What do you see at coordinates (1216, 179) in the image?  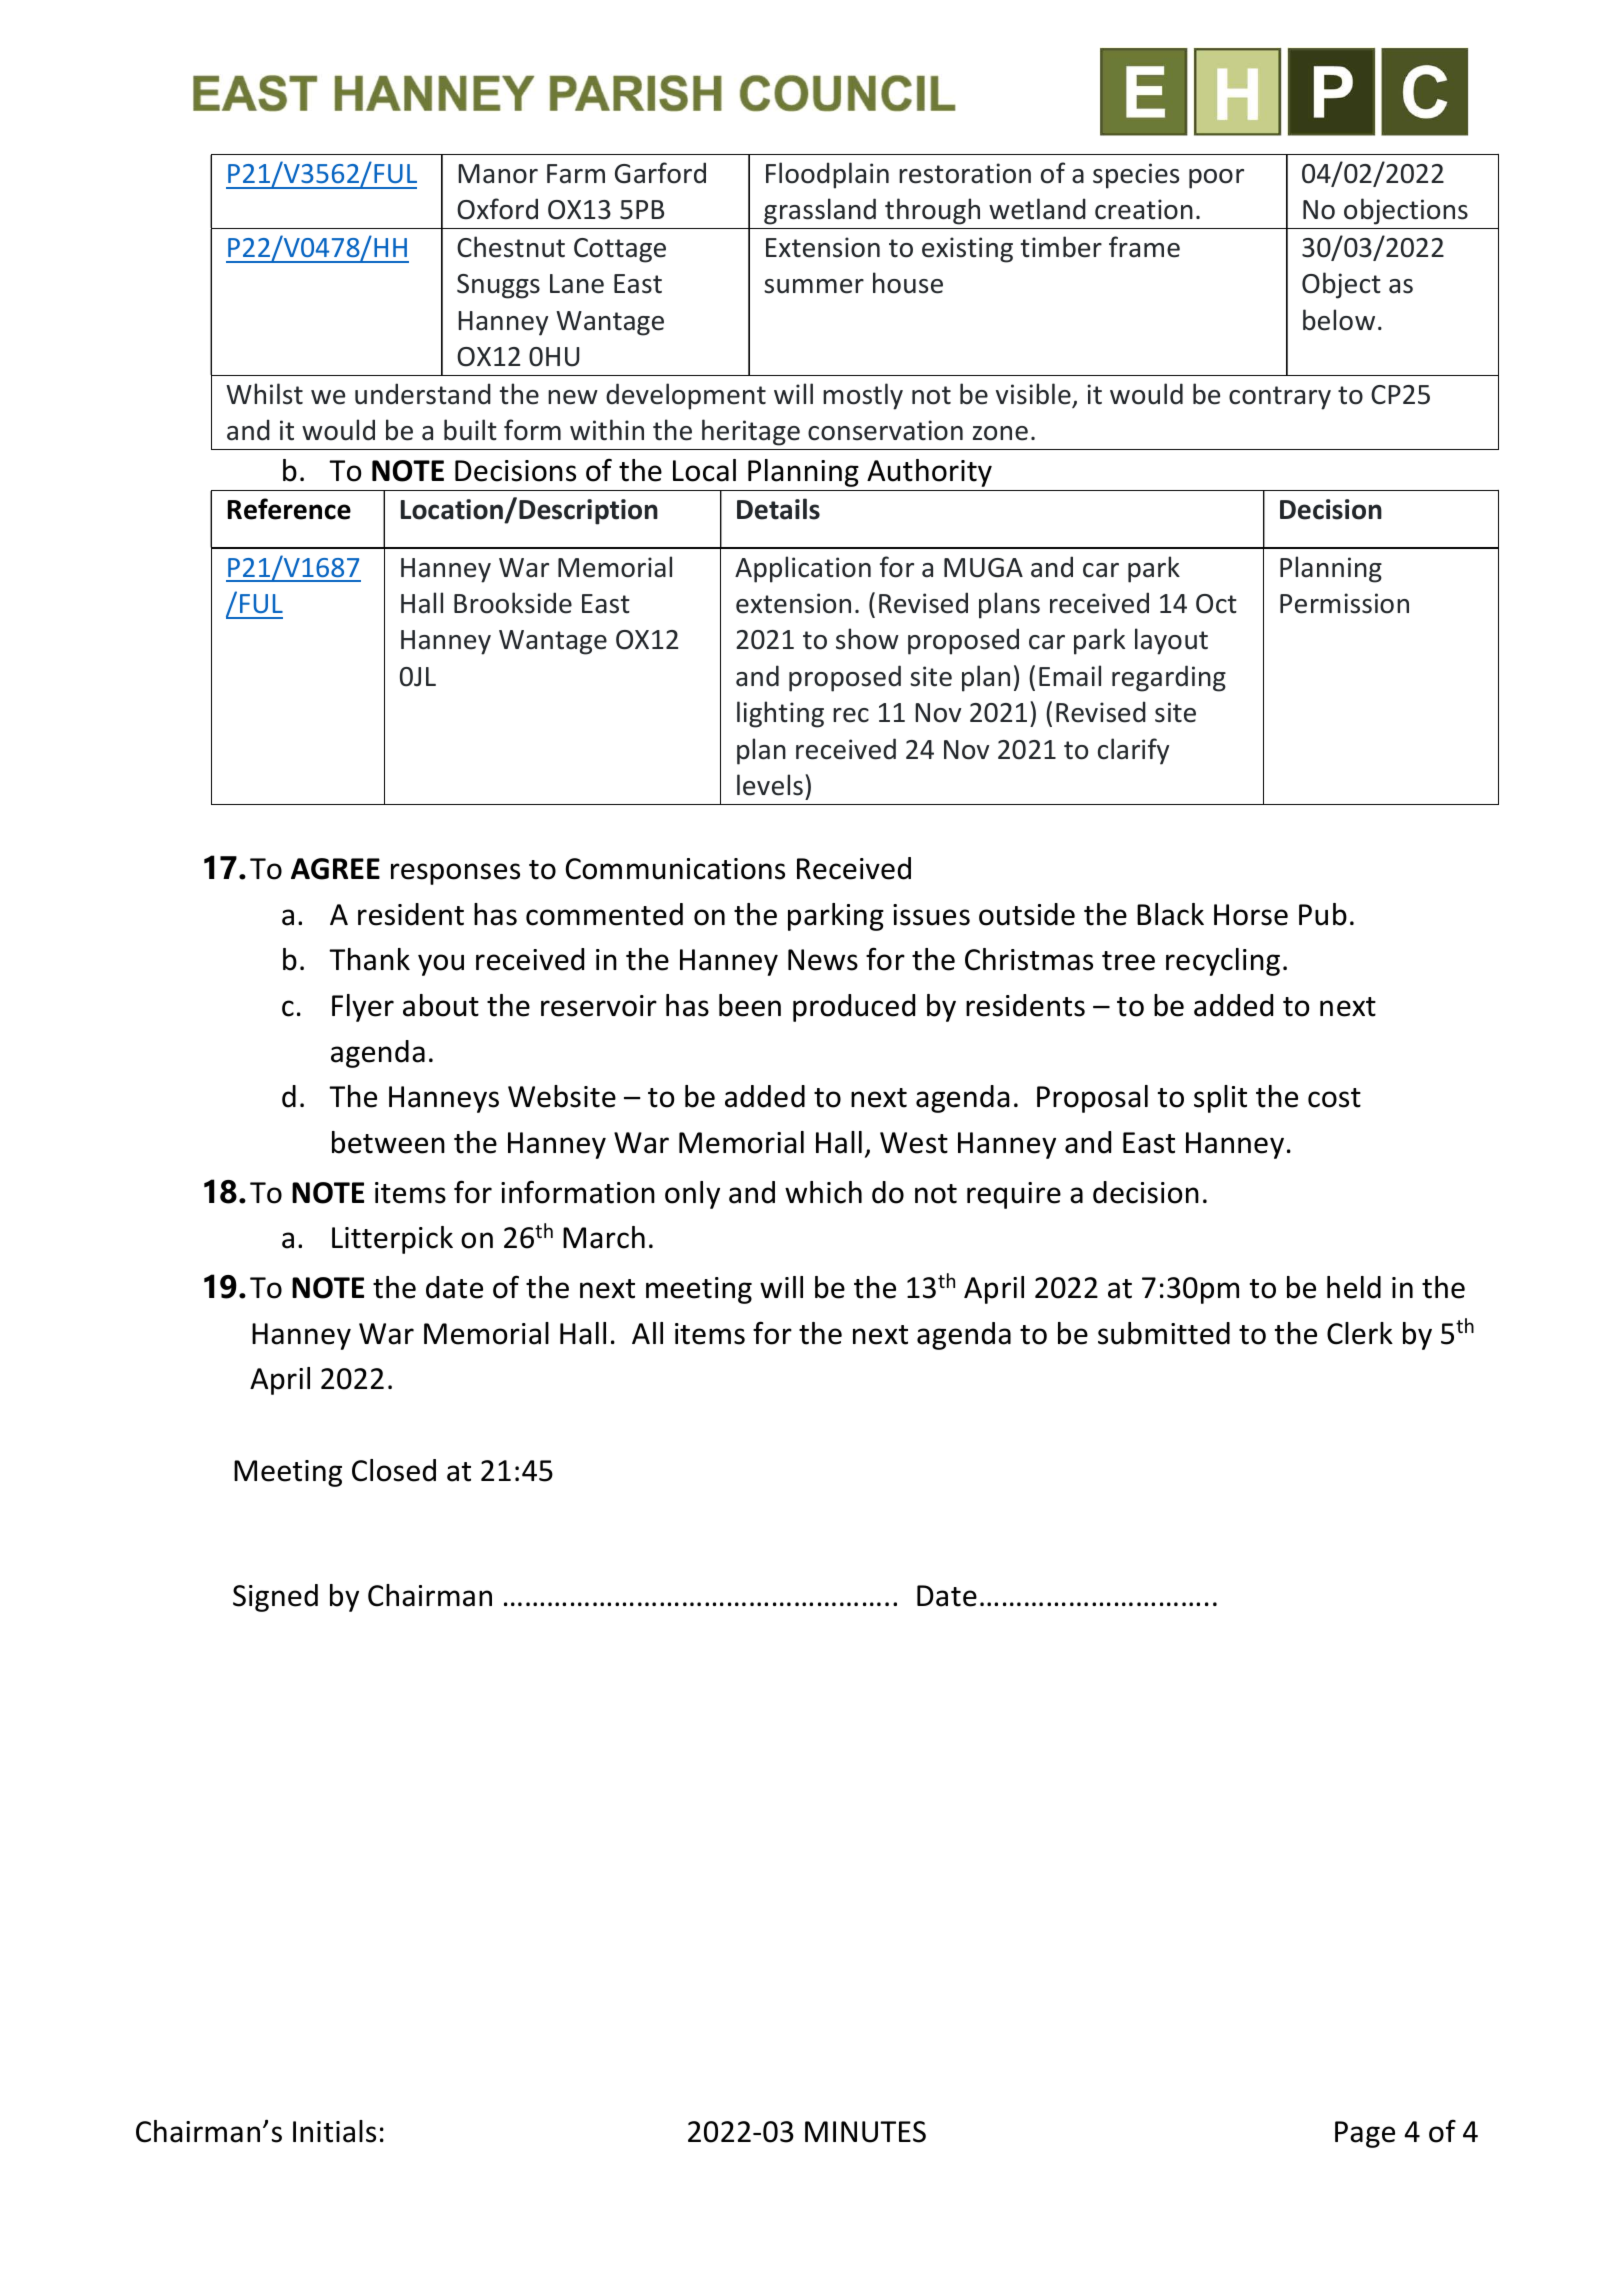 I see `poor` at bounding box center [1216, 179].
